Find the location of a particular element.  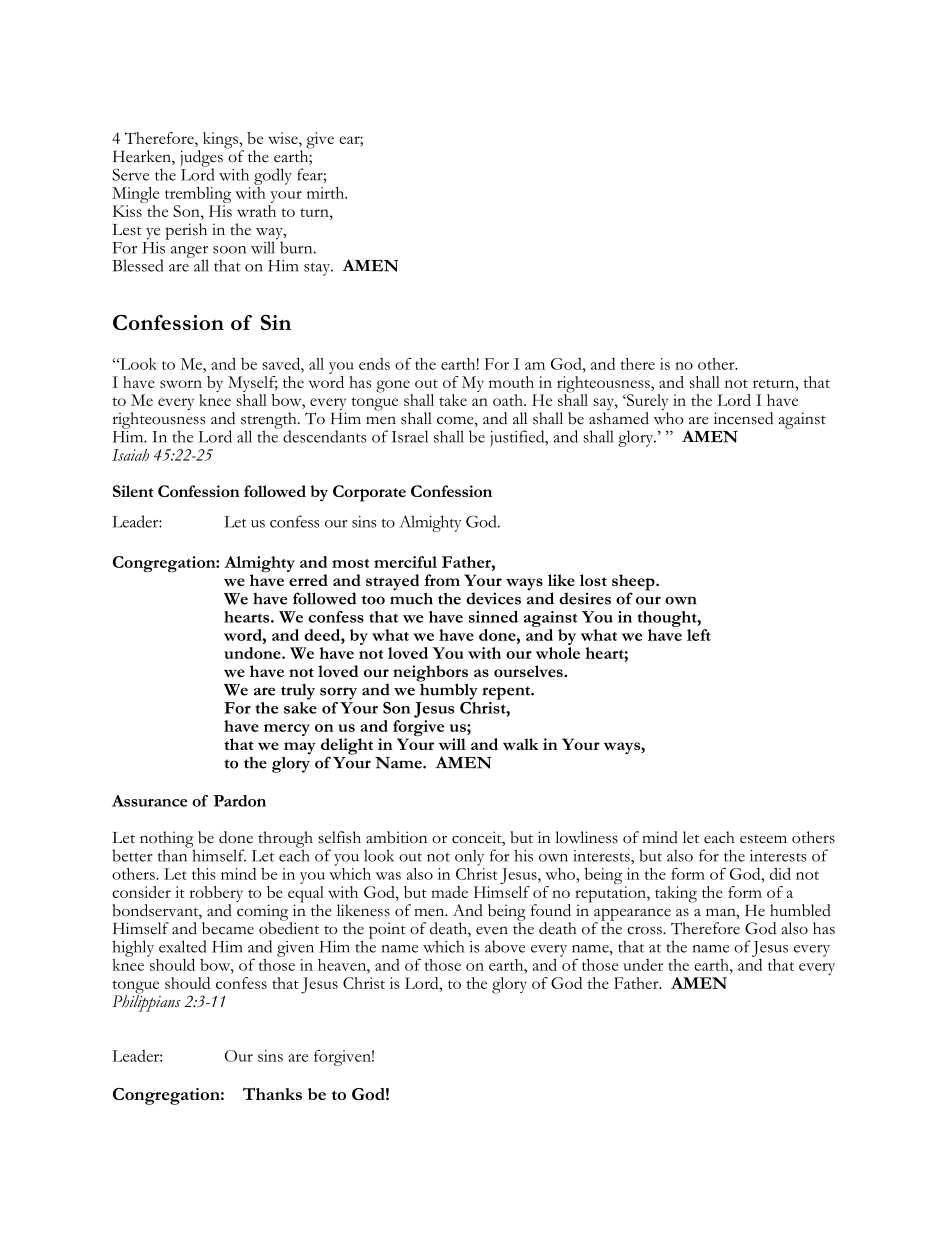

from is located at coordinates (442, 580).
